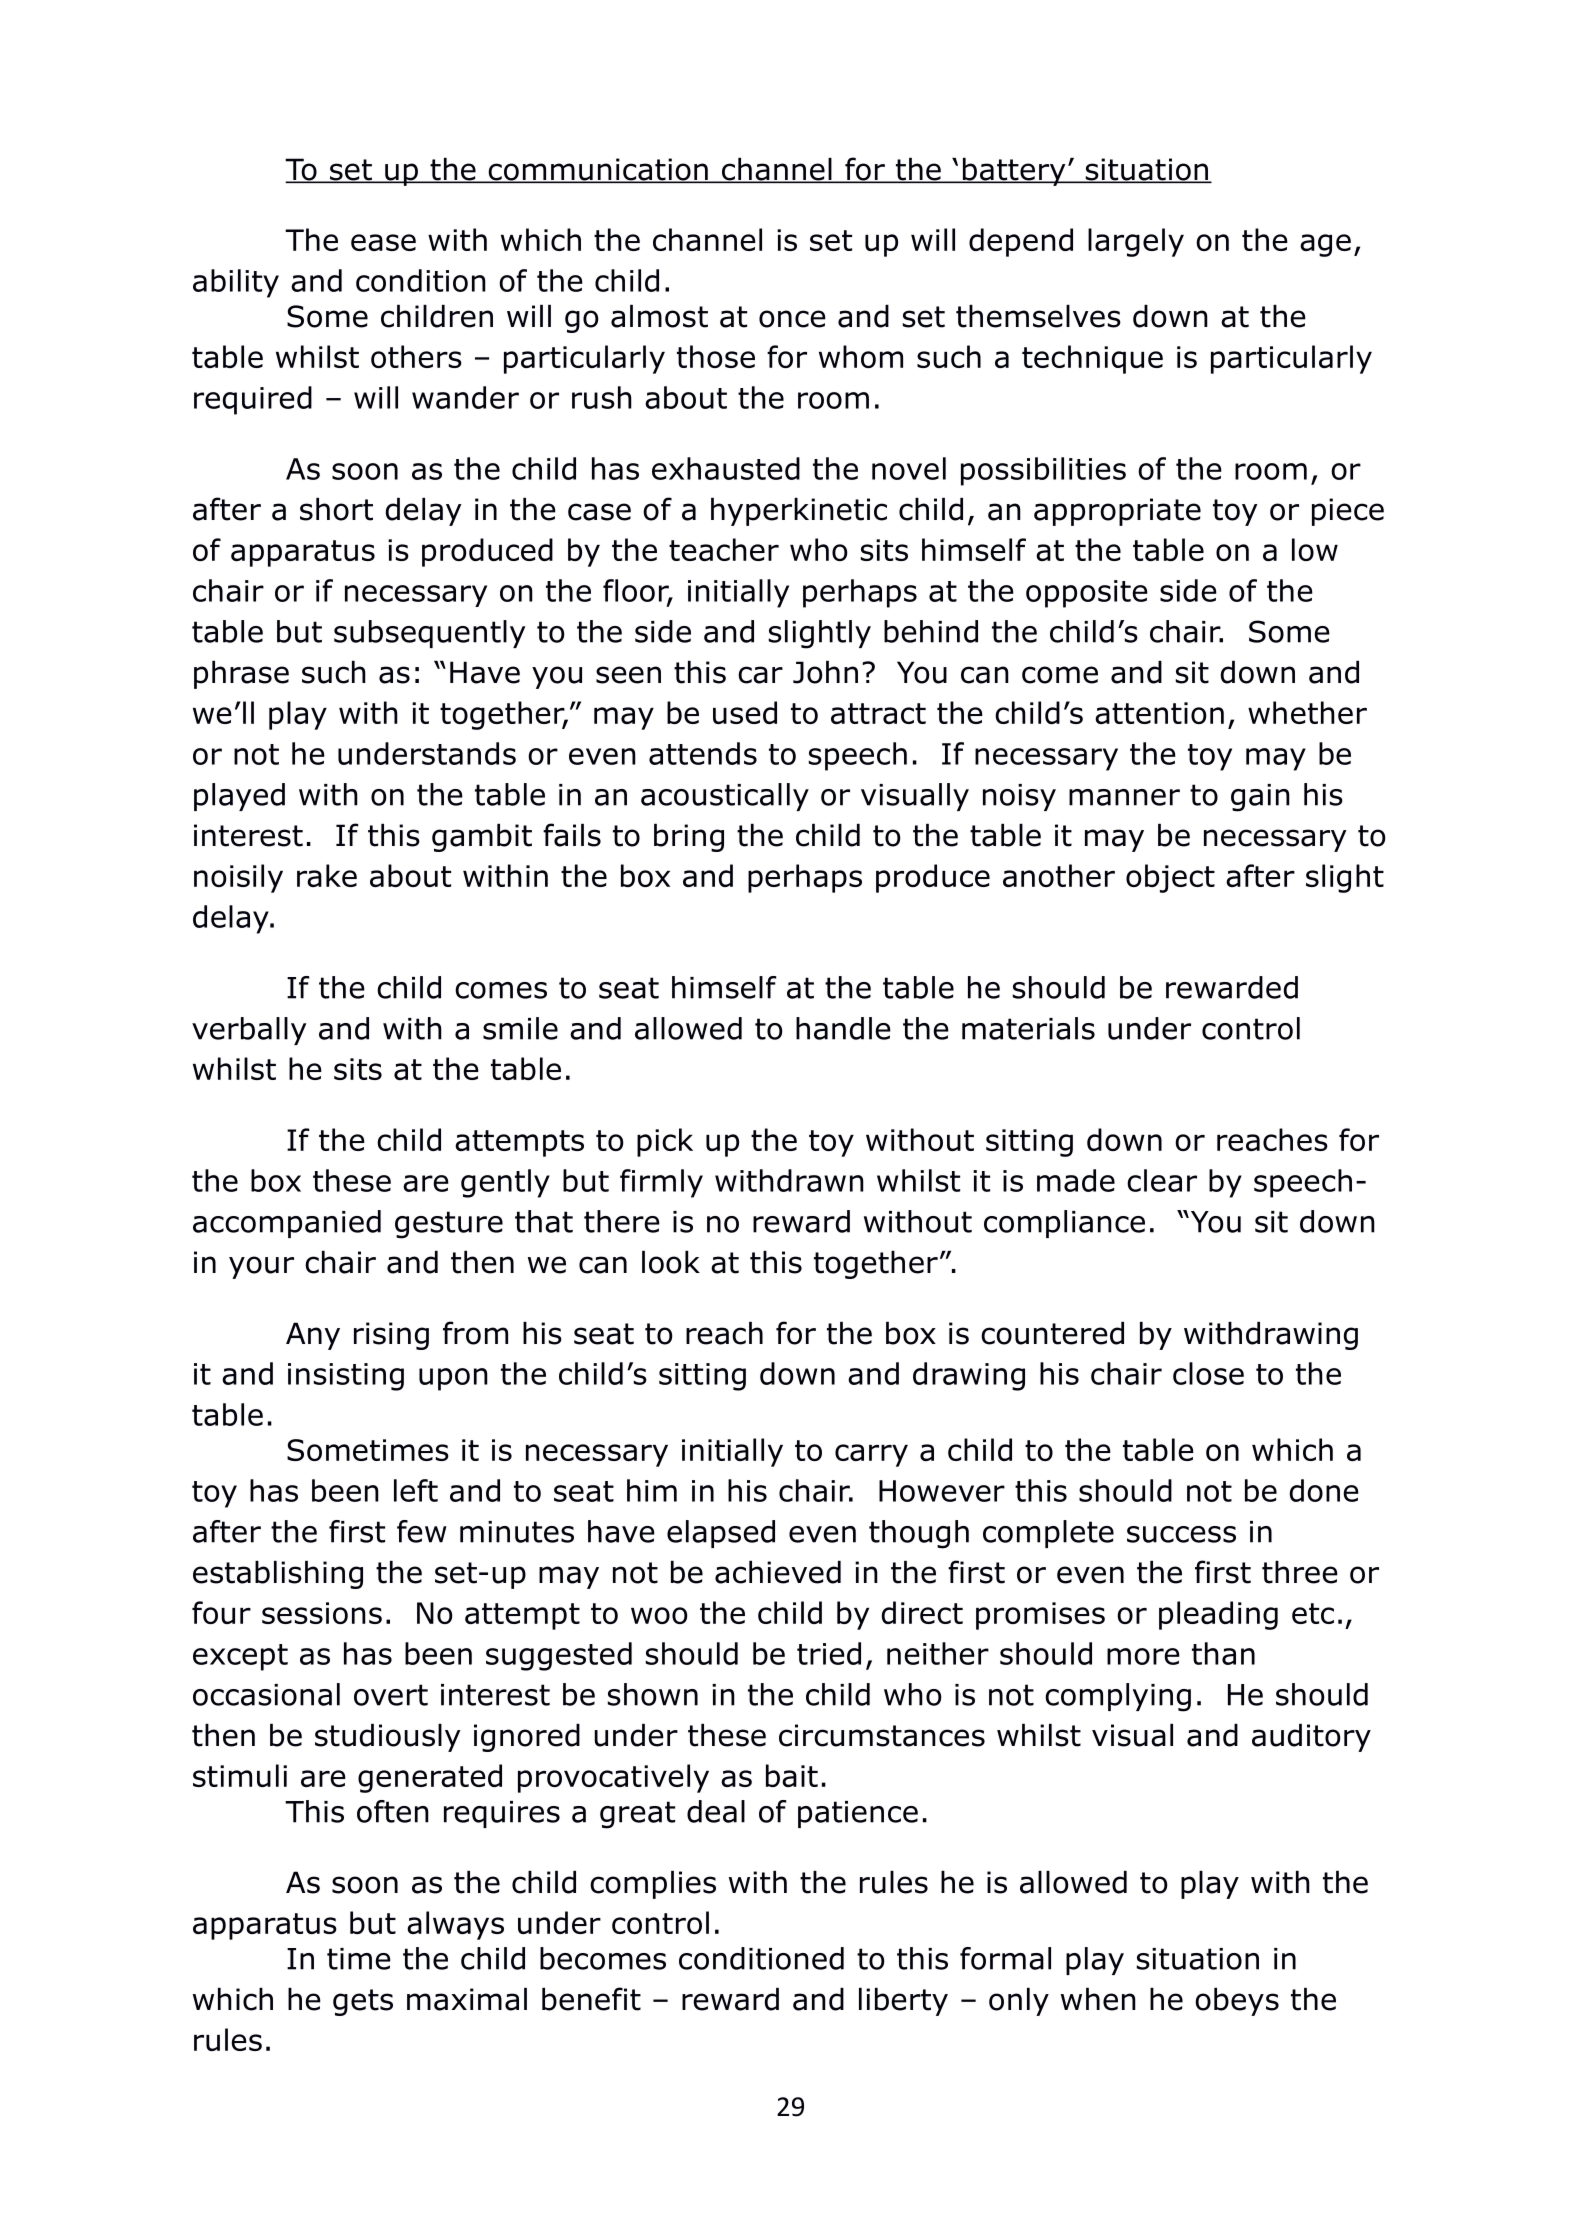  Describe the element at coordinates (1159, 713) in the screenshot. I see `attention` at that location.
